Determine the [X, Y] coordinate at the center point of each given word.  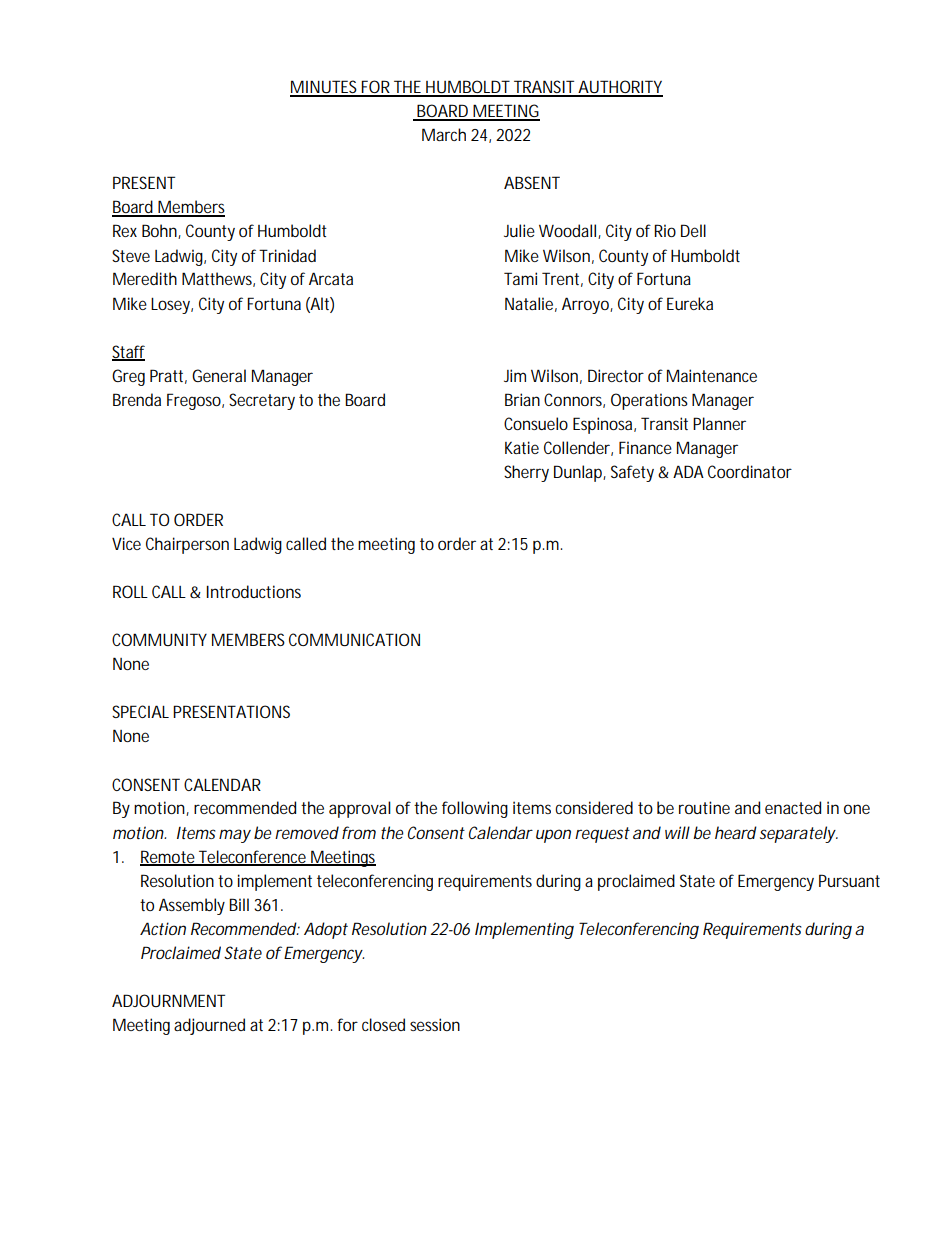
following [475, 809]
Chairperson [187, 545]
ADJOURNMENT [168, 1000]
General [219, 375]
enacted [793, 807]
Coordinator [750, 471]
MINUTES [325, 88]
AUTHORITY [619, 88]
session [435, 1024]
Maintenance [712, 375]
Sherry [526, 473]
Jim [515, 375]
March [444, 134]
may [235, 836]
